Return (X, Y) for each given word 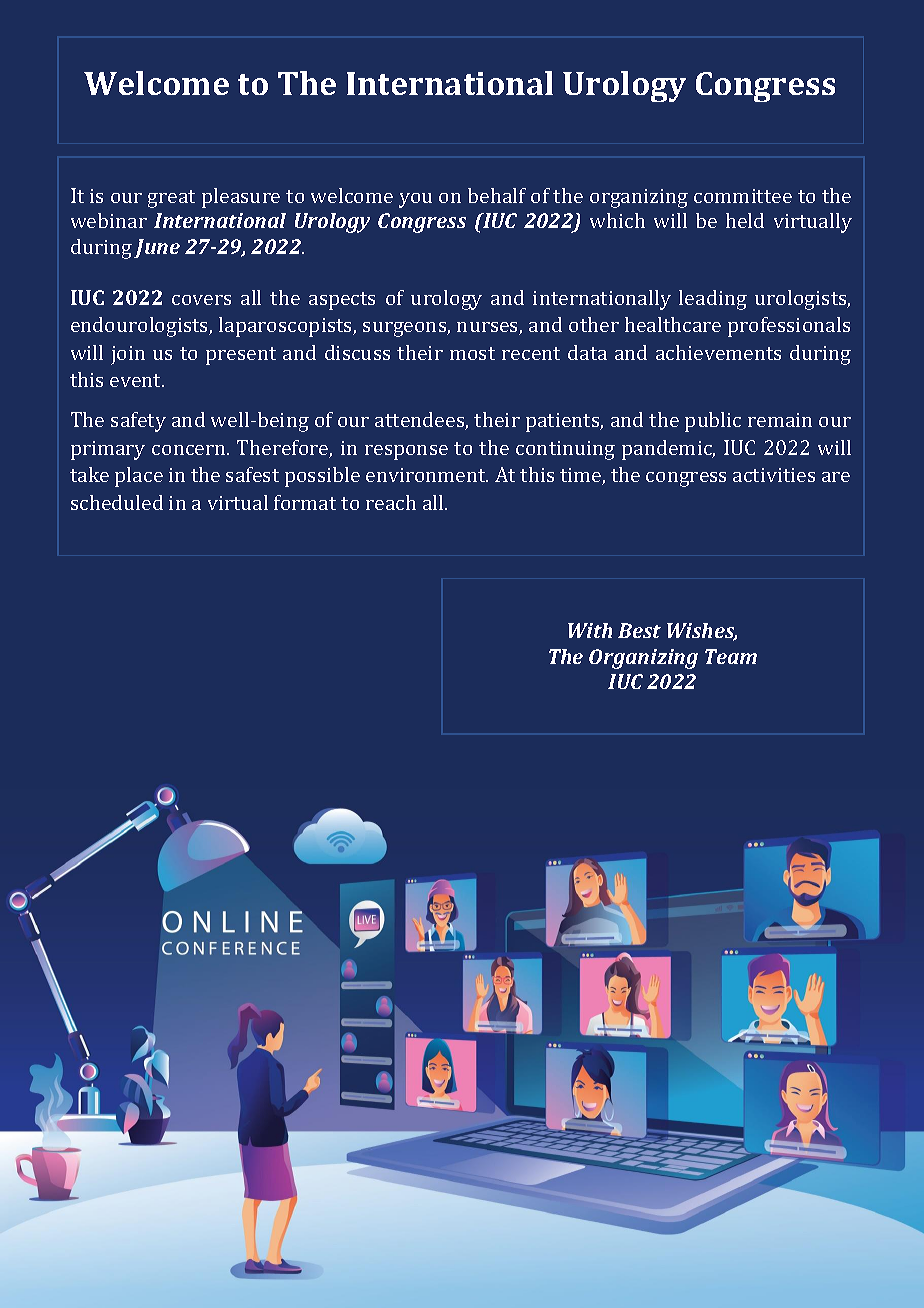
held (745, 220)
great (171, 199)
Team (731, 656)
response (406, 452)
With (590, 630)
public (713, 422)
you (415, 200)
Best (639, 630)
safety (138, 422)
